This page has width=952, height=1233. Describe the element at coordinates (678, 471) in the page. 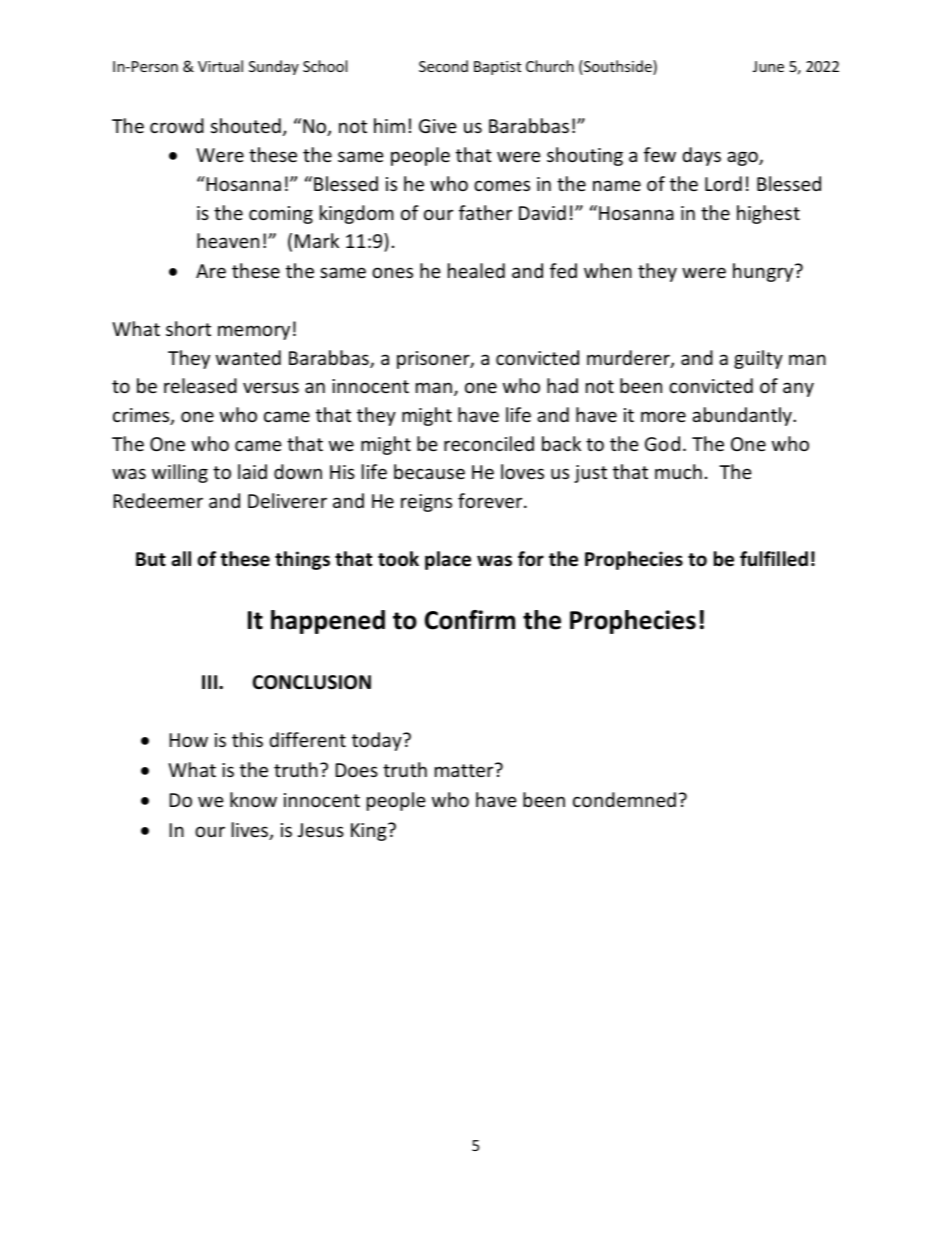

I see `much` at that location.
